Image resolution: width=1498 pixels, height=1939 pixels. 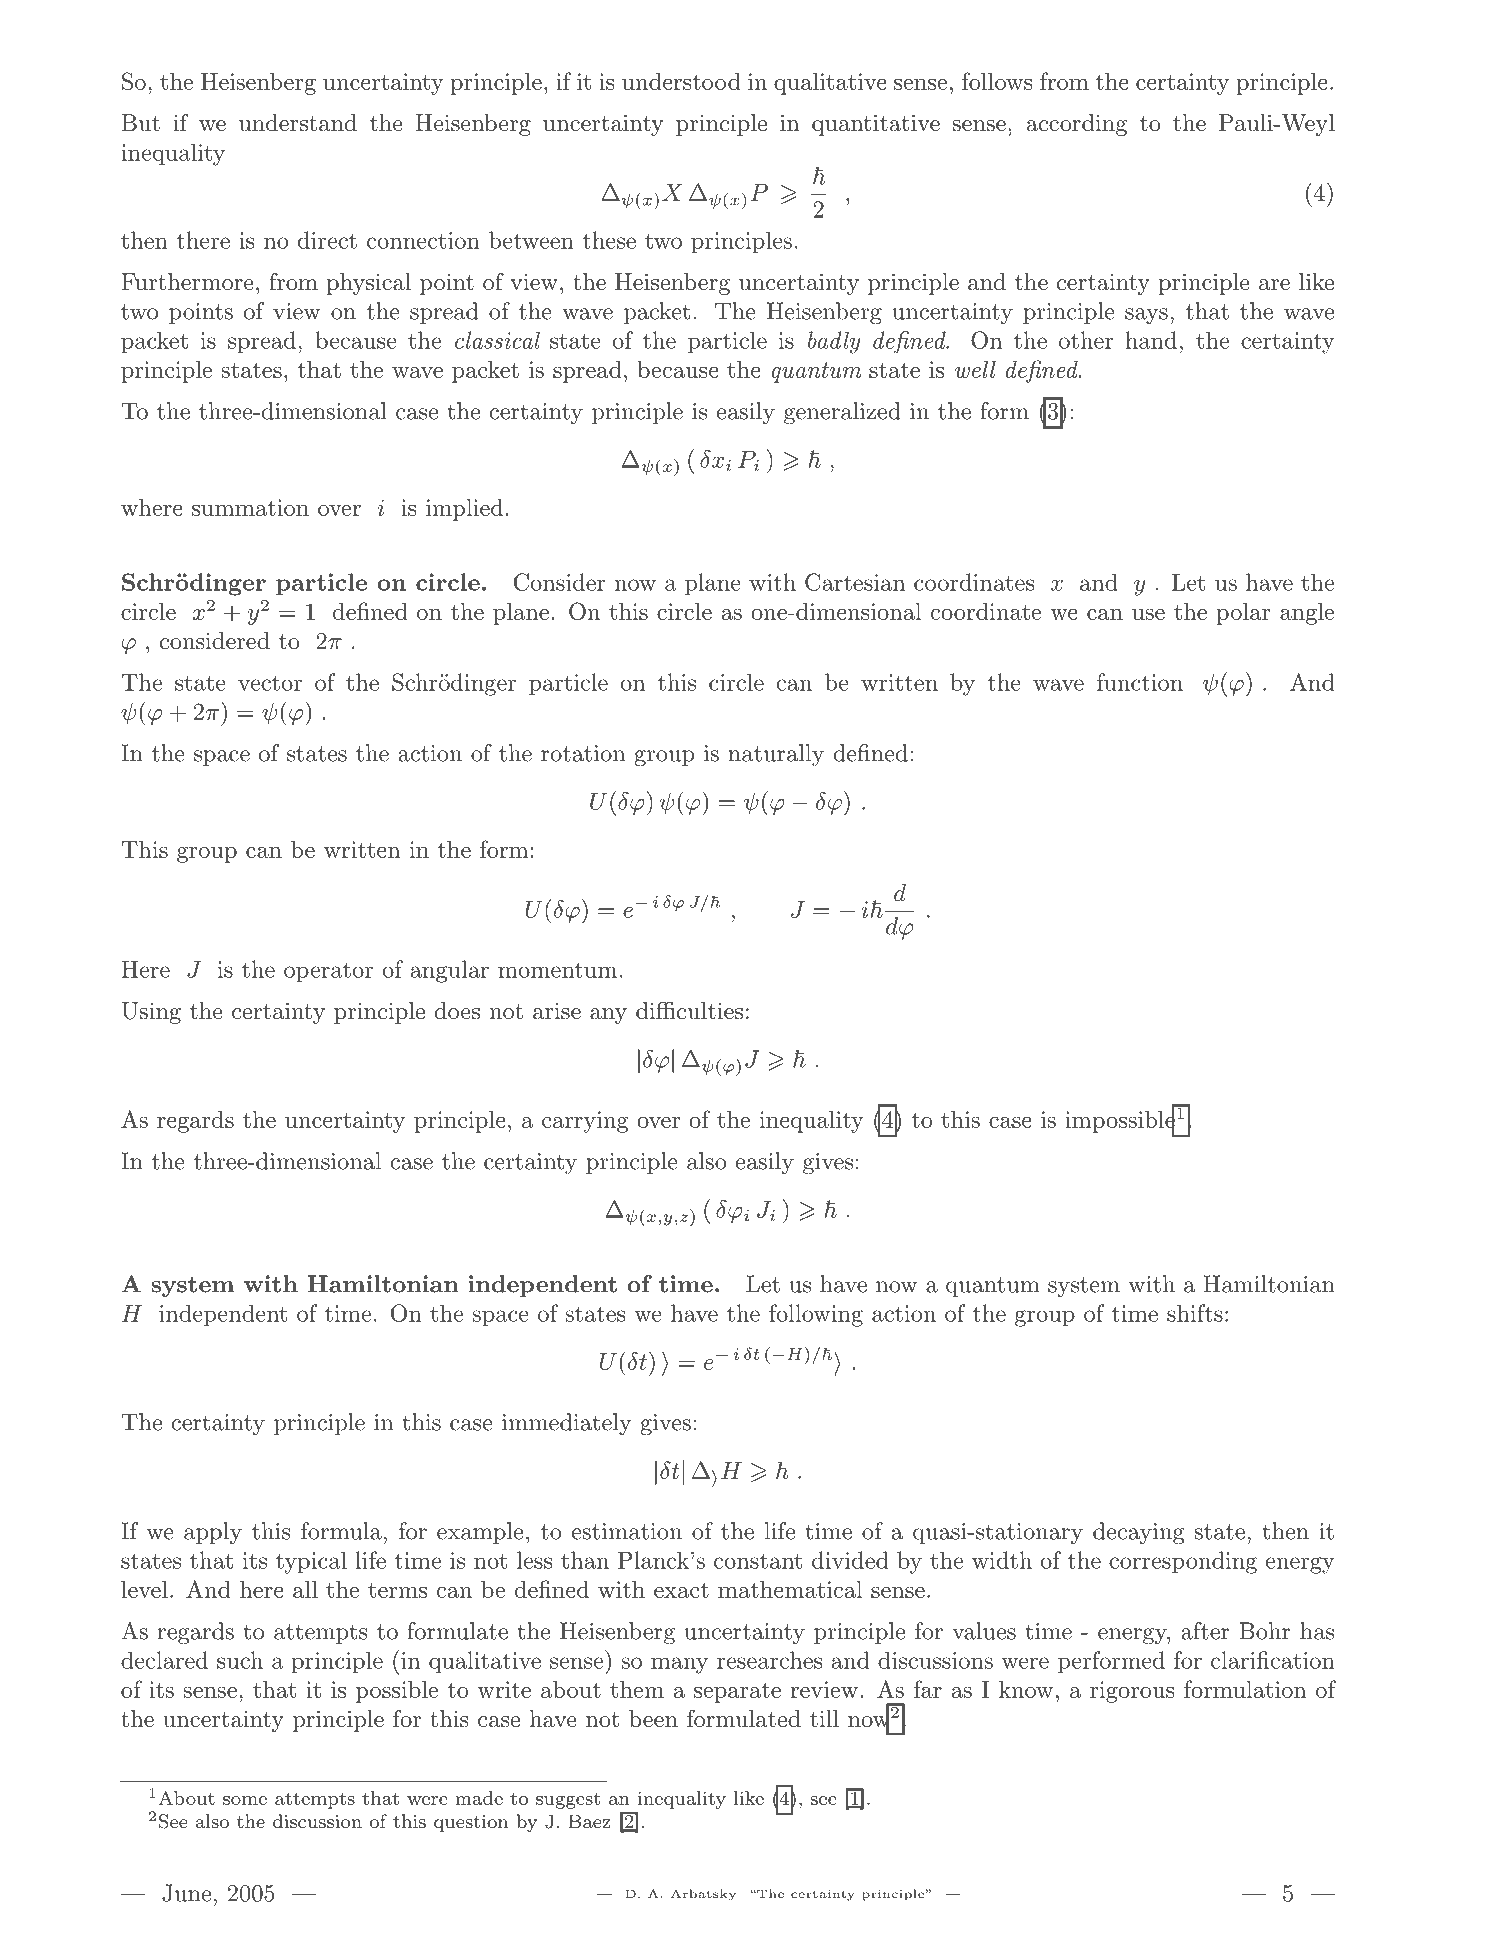 What do you see at coordinates (681, 81) in the screenshot?
I see `understood` at bounding box center [681, 81].
